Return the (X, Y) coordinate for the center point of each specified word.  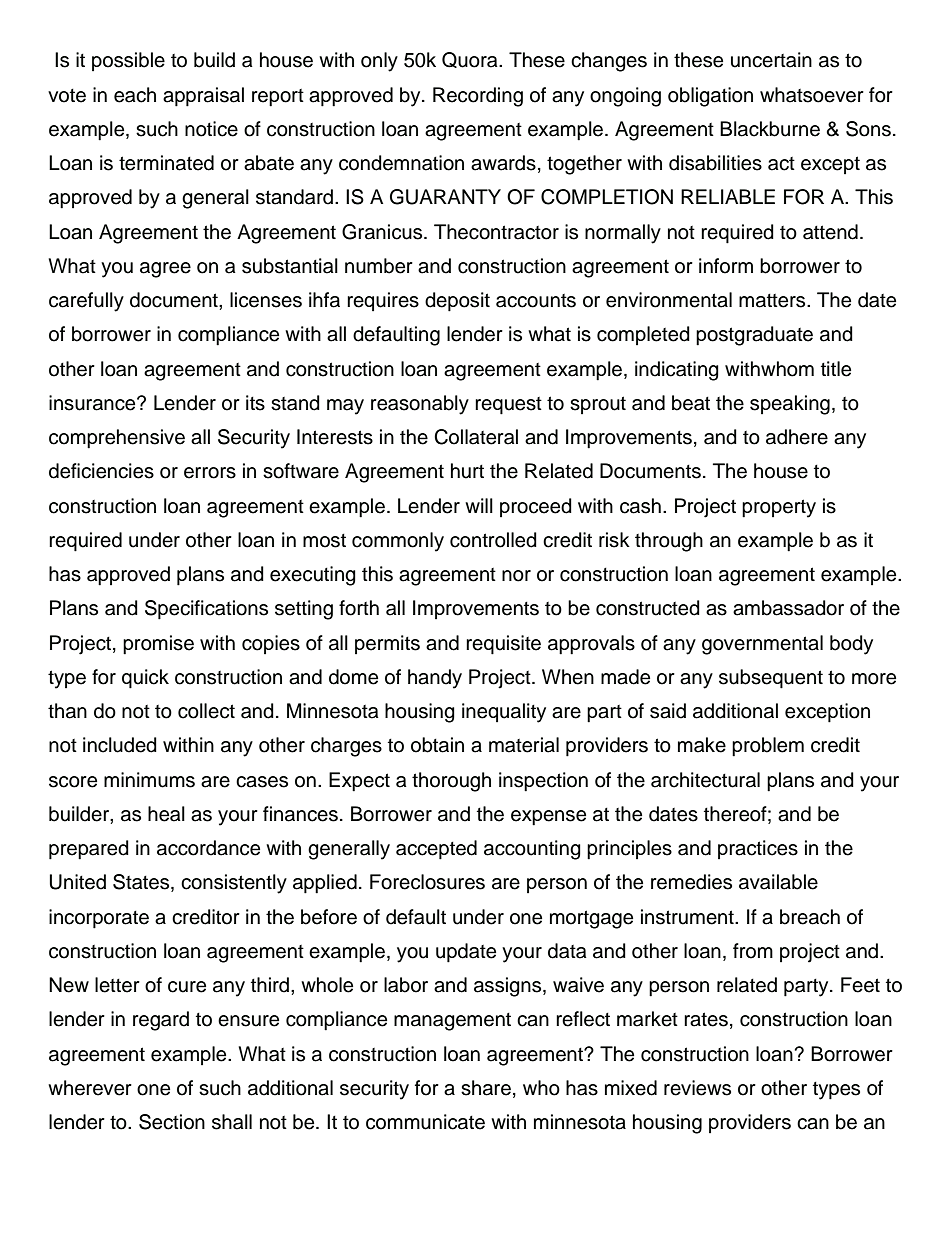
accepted (436, 850)
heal (166, 814)
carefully (86, 302)
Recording (478, 97)
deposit (457, 302)
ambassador (788, 608)
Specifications (206, 610)
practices (758, 849)
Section (172, 1122)
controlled (493, 540)
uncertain (771, 60)
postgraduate (754, 336)
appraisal (203, 97)
